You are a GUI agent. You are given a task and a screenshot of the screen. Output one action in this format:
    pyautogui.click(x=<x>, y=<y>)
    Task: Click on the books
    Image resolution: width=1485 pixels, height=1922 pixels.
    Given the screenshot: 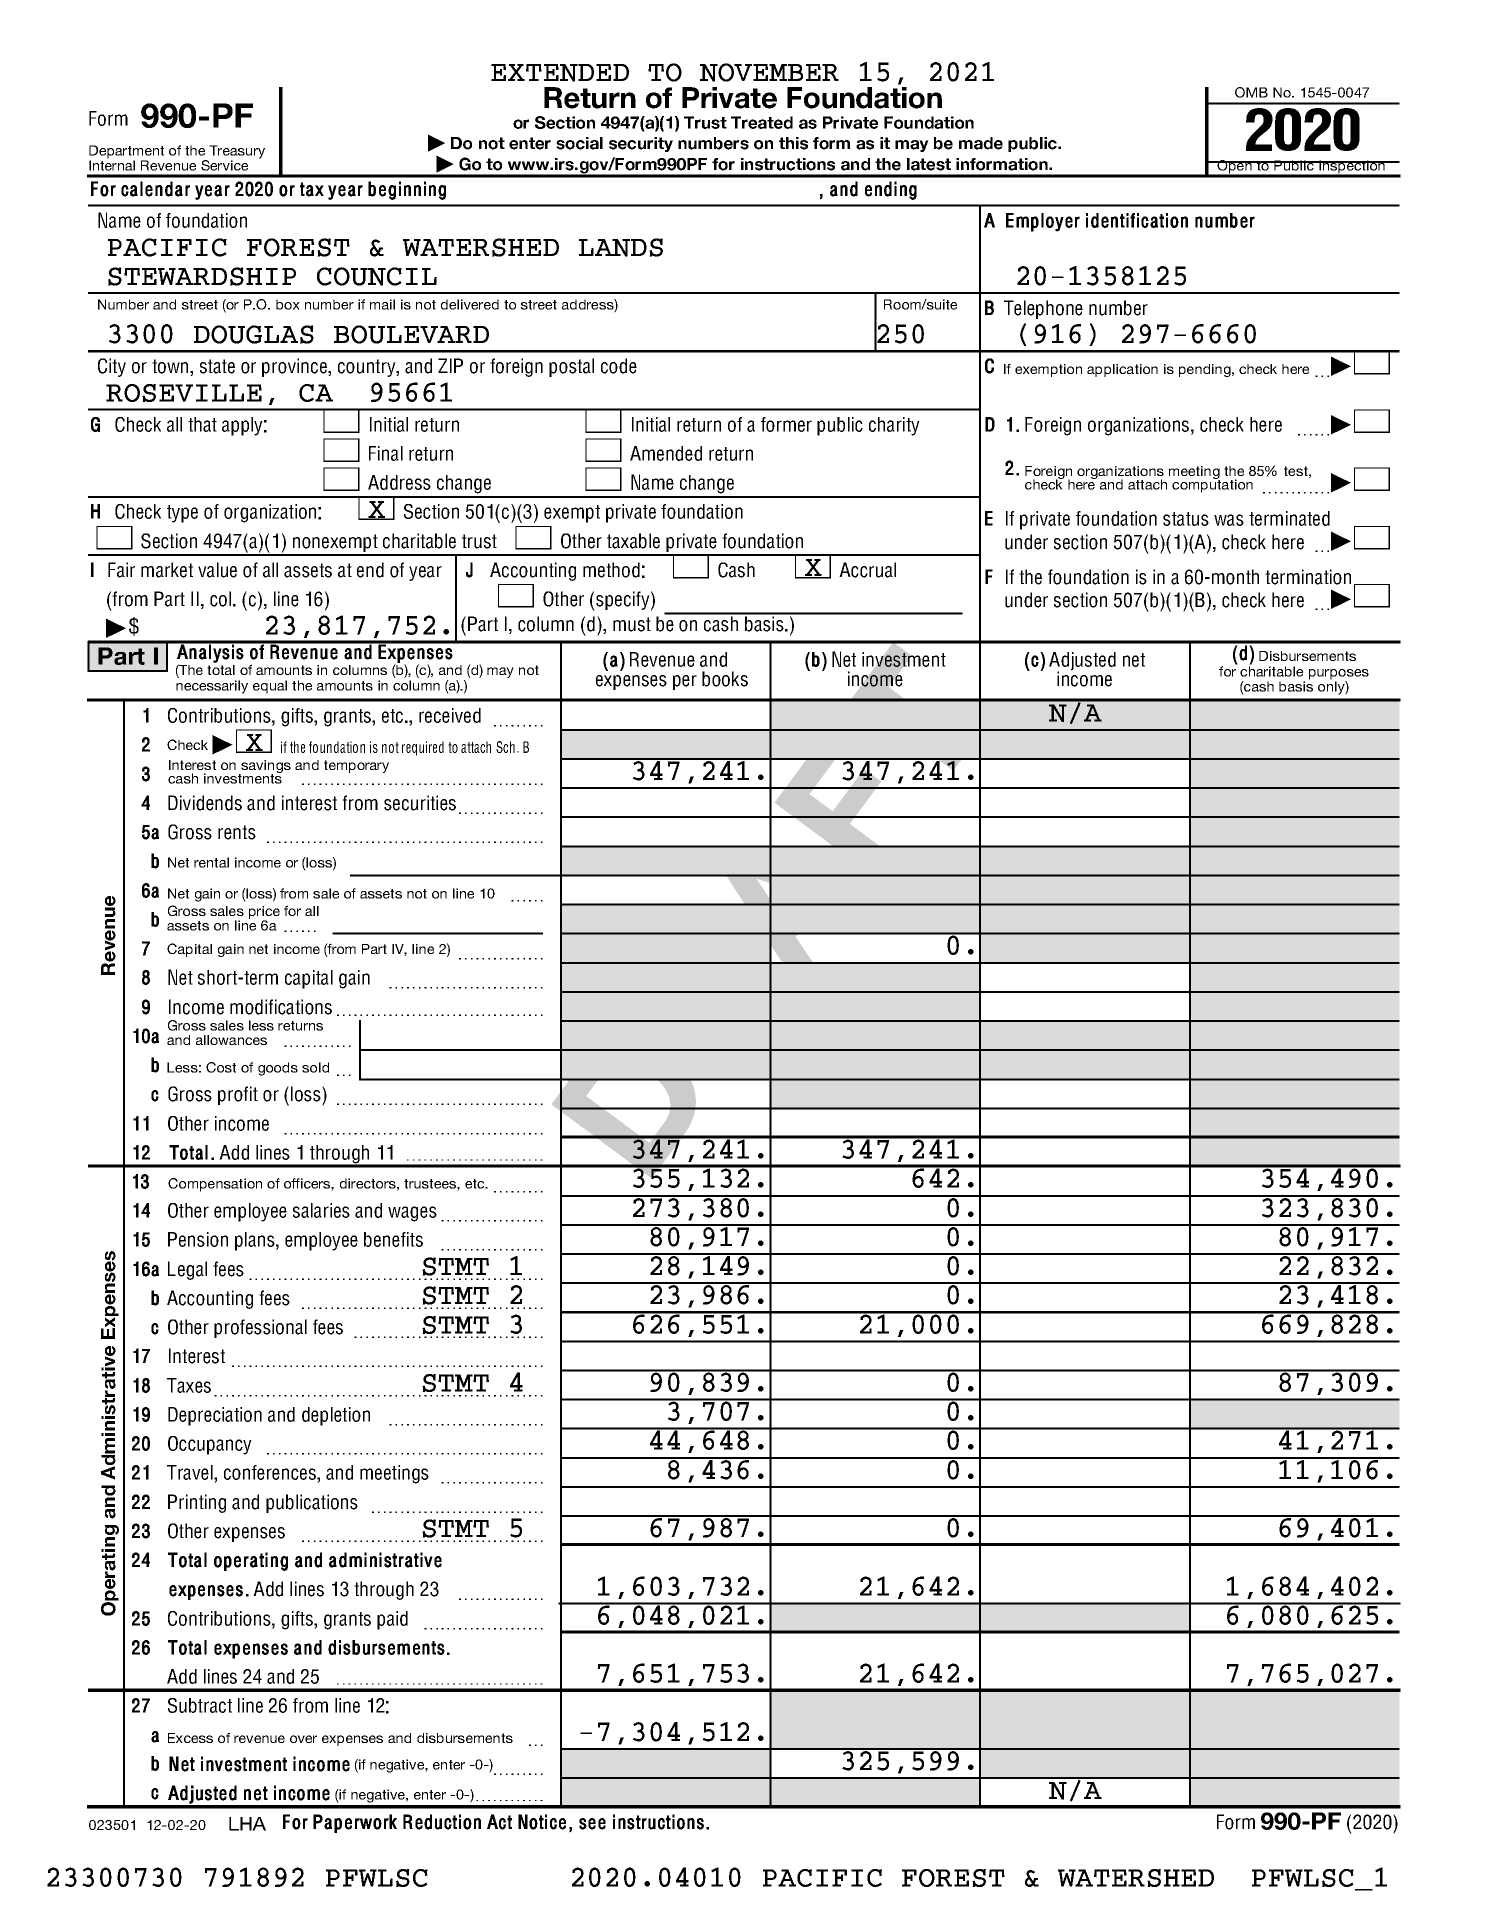 What is the action you would take?
    pyautogui.click(x=725, y=679)
